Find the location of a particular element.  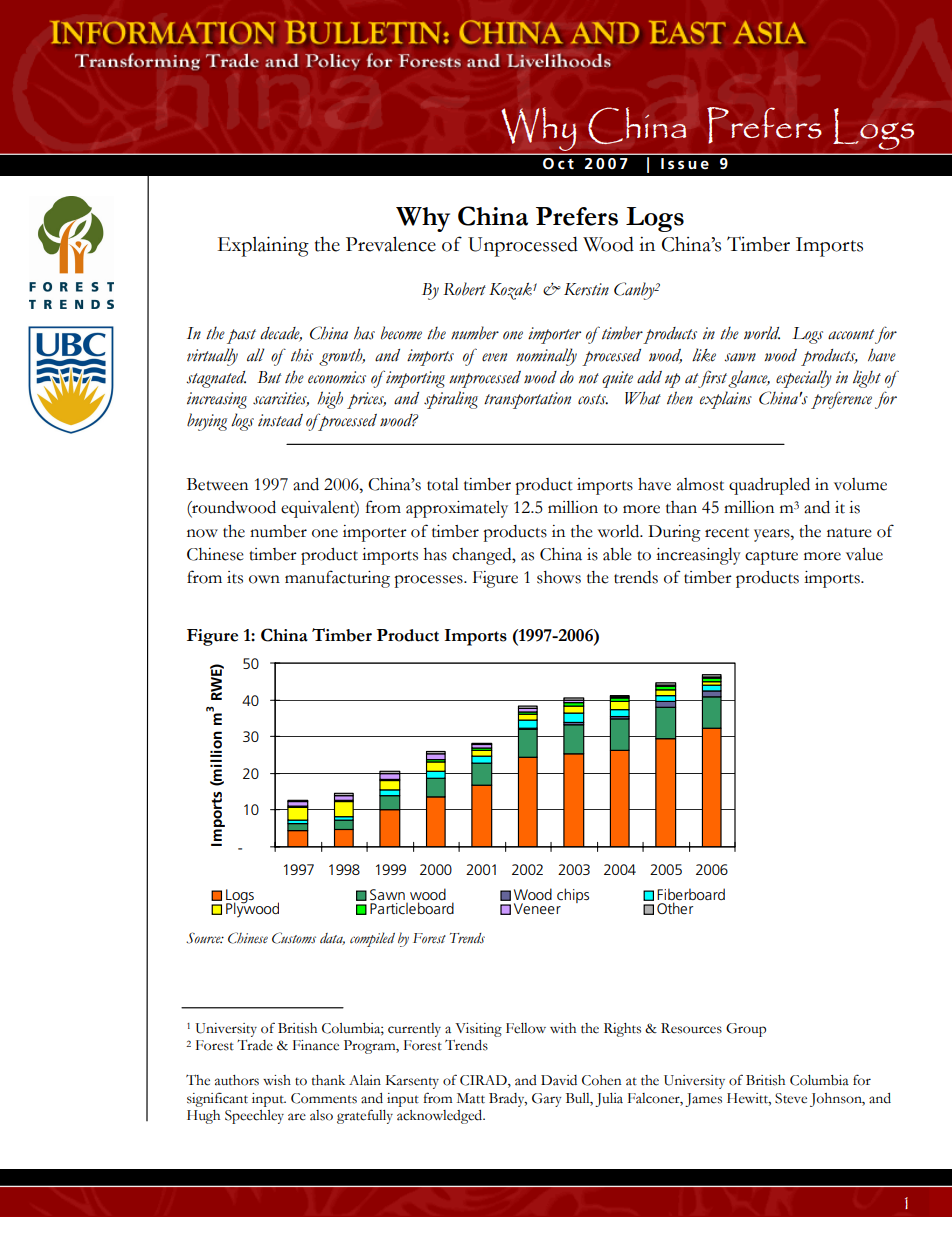

Explaining is located at coordinates (263, 246).
